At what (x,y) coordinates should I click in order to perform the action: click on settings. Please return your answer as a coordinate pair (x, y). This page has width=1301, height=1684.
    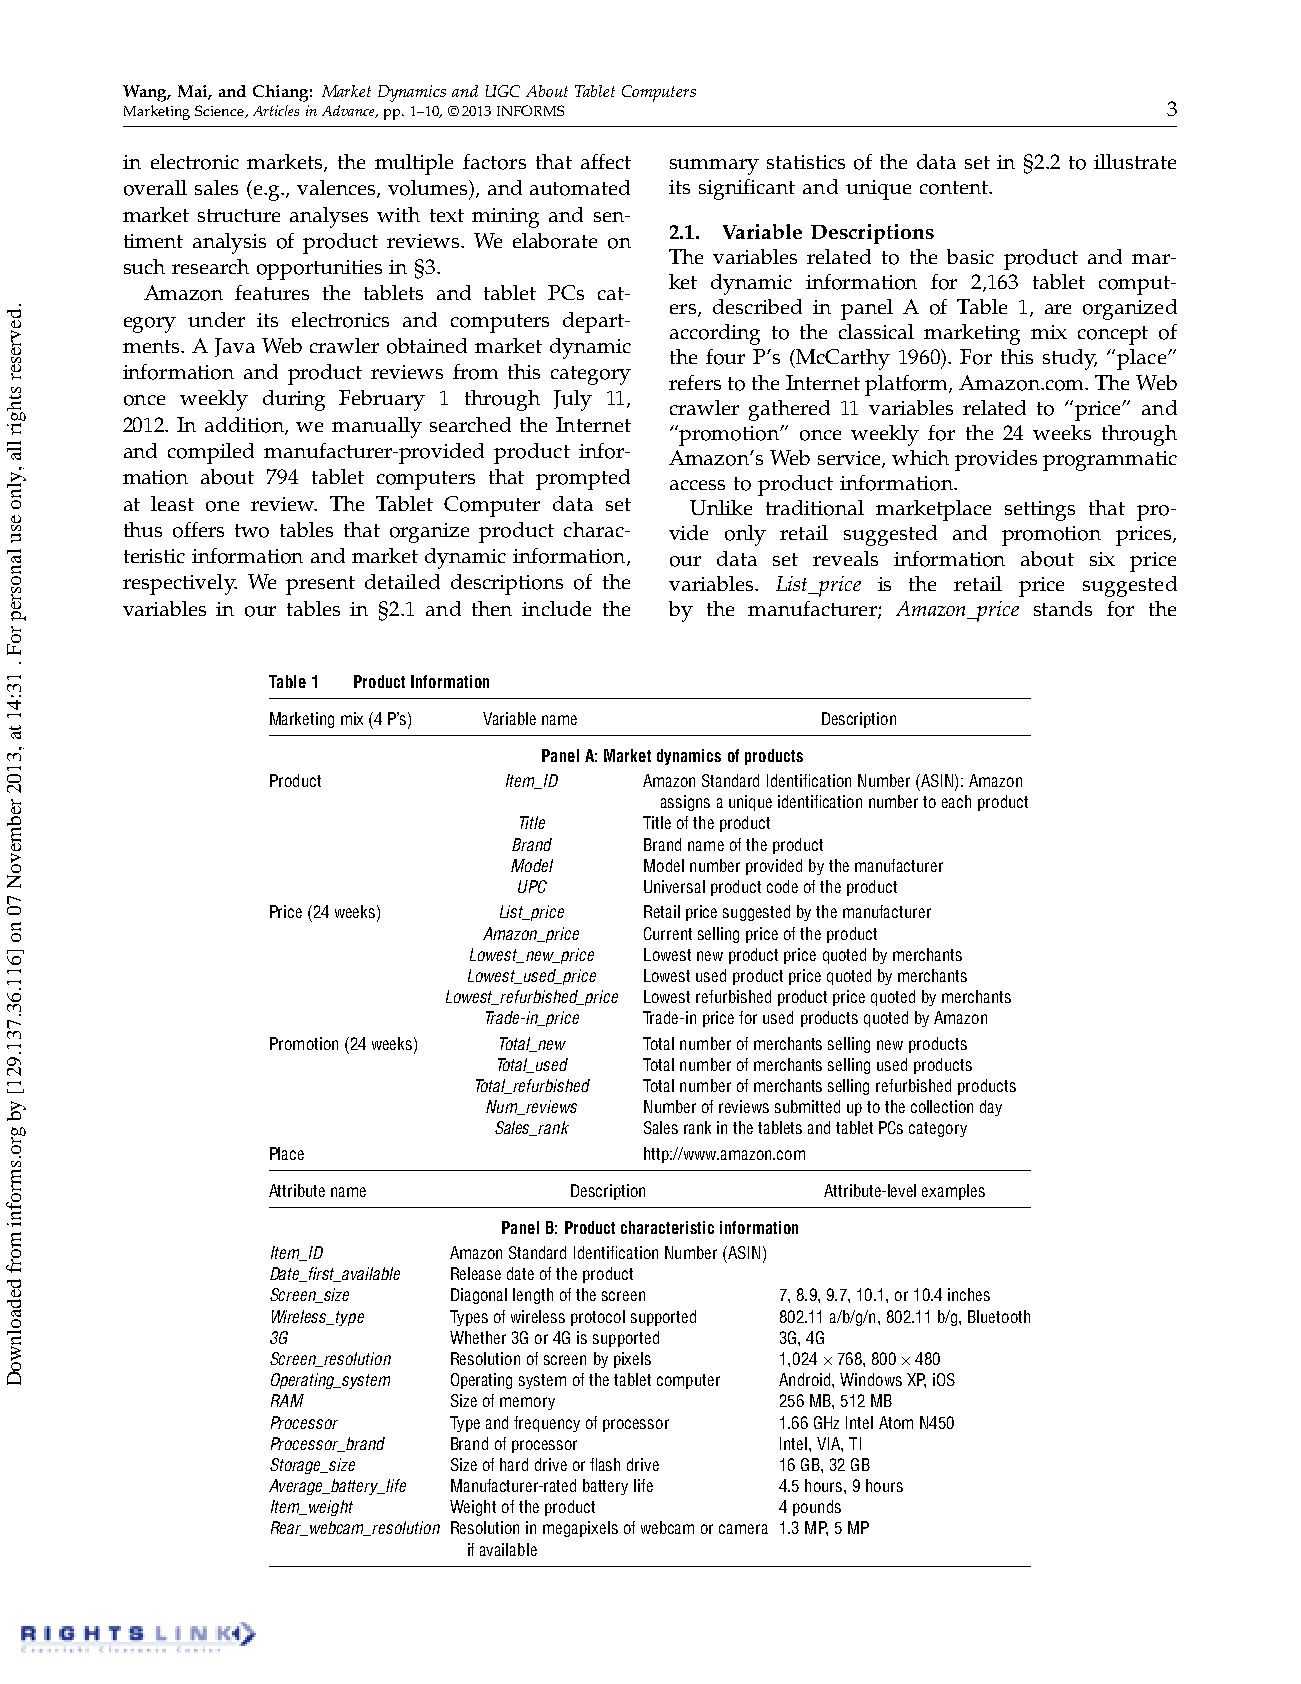
    Looking at the image, I should click on (1040, 511).
